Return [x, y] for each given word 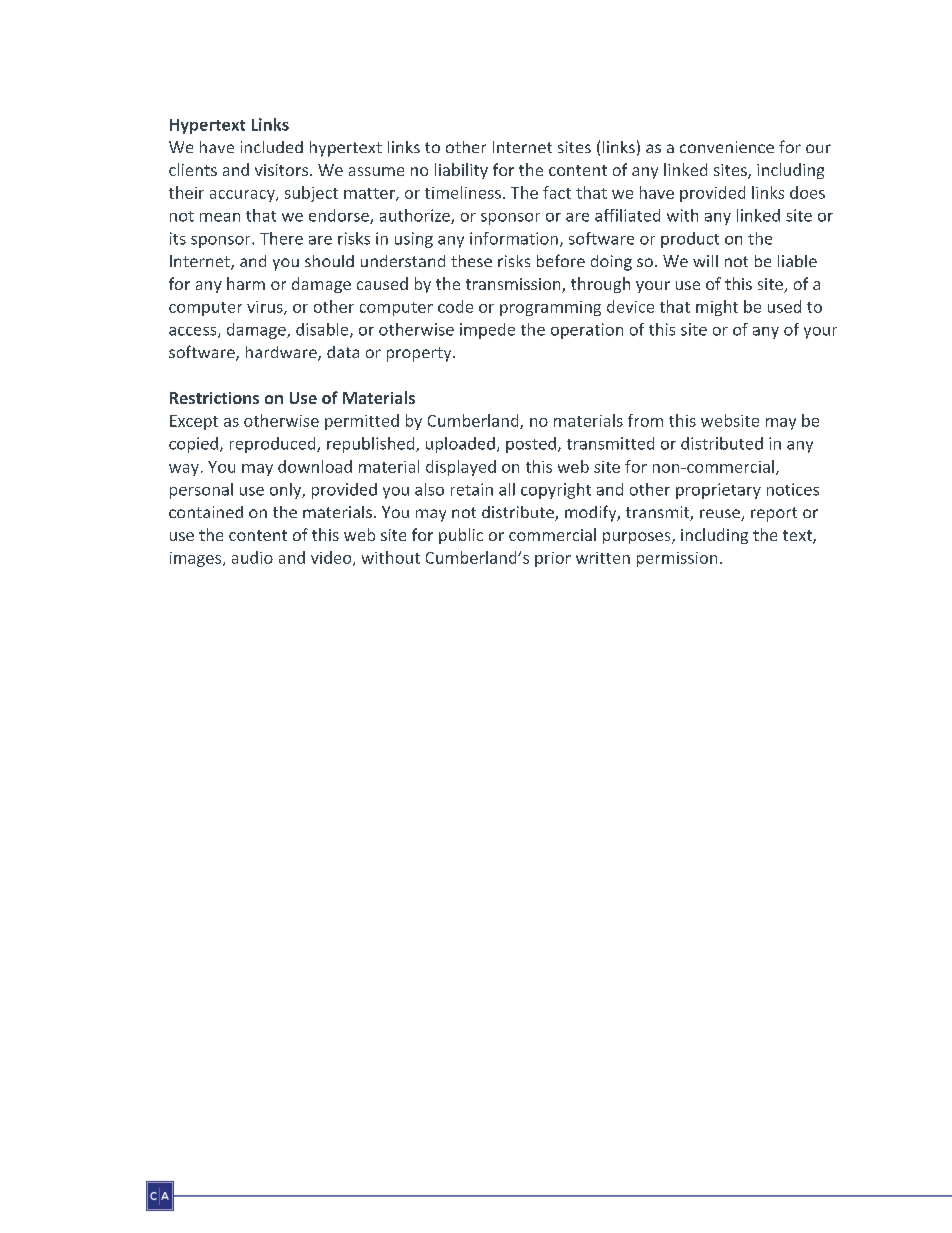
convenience [727, 147]
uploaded [460, 445]
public [461, 536]
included [272, 147]
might [717, 308]
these [471, 261]
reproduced [274, 445]
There [281, 238]
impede [487, 331]
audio [252, 557]
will [705, 261]
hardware [282, 353]
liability [461, 171]
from [645, 420]
